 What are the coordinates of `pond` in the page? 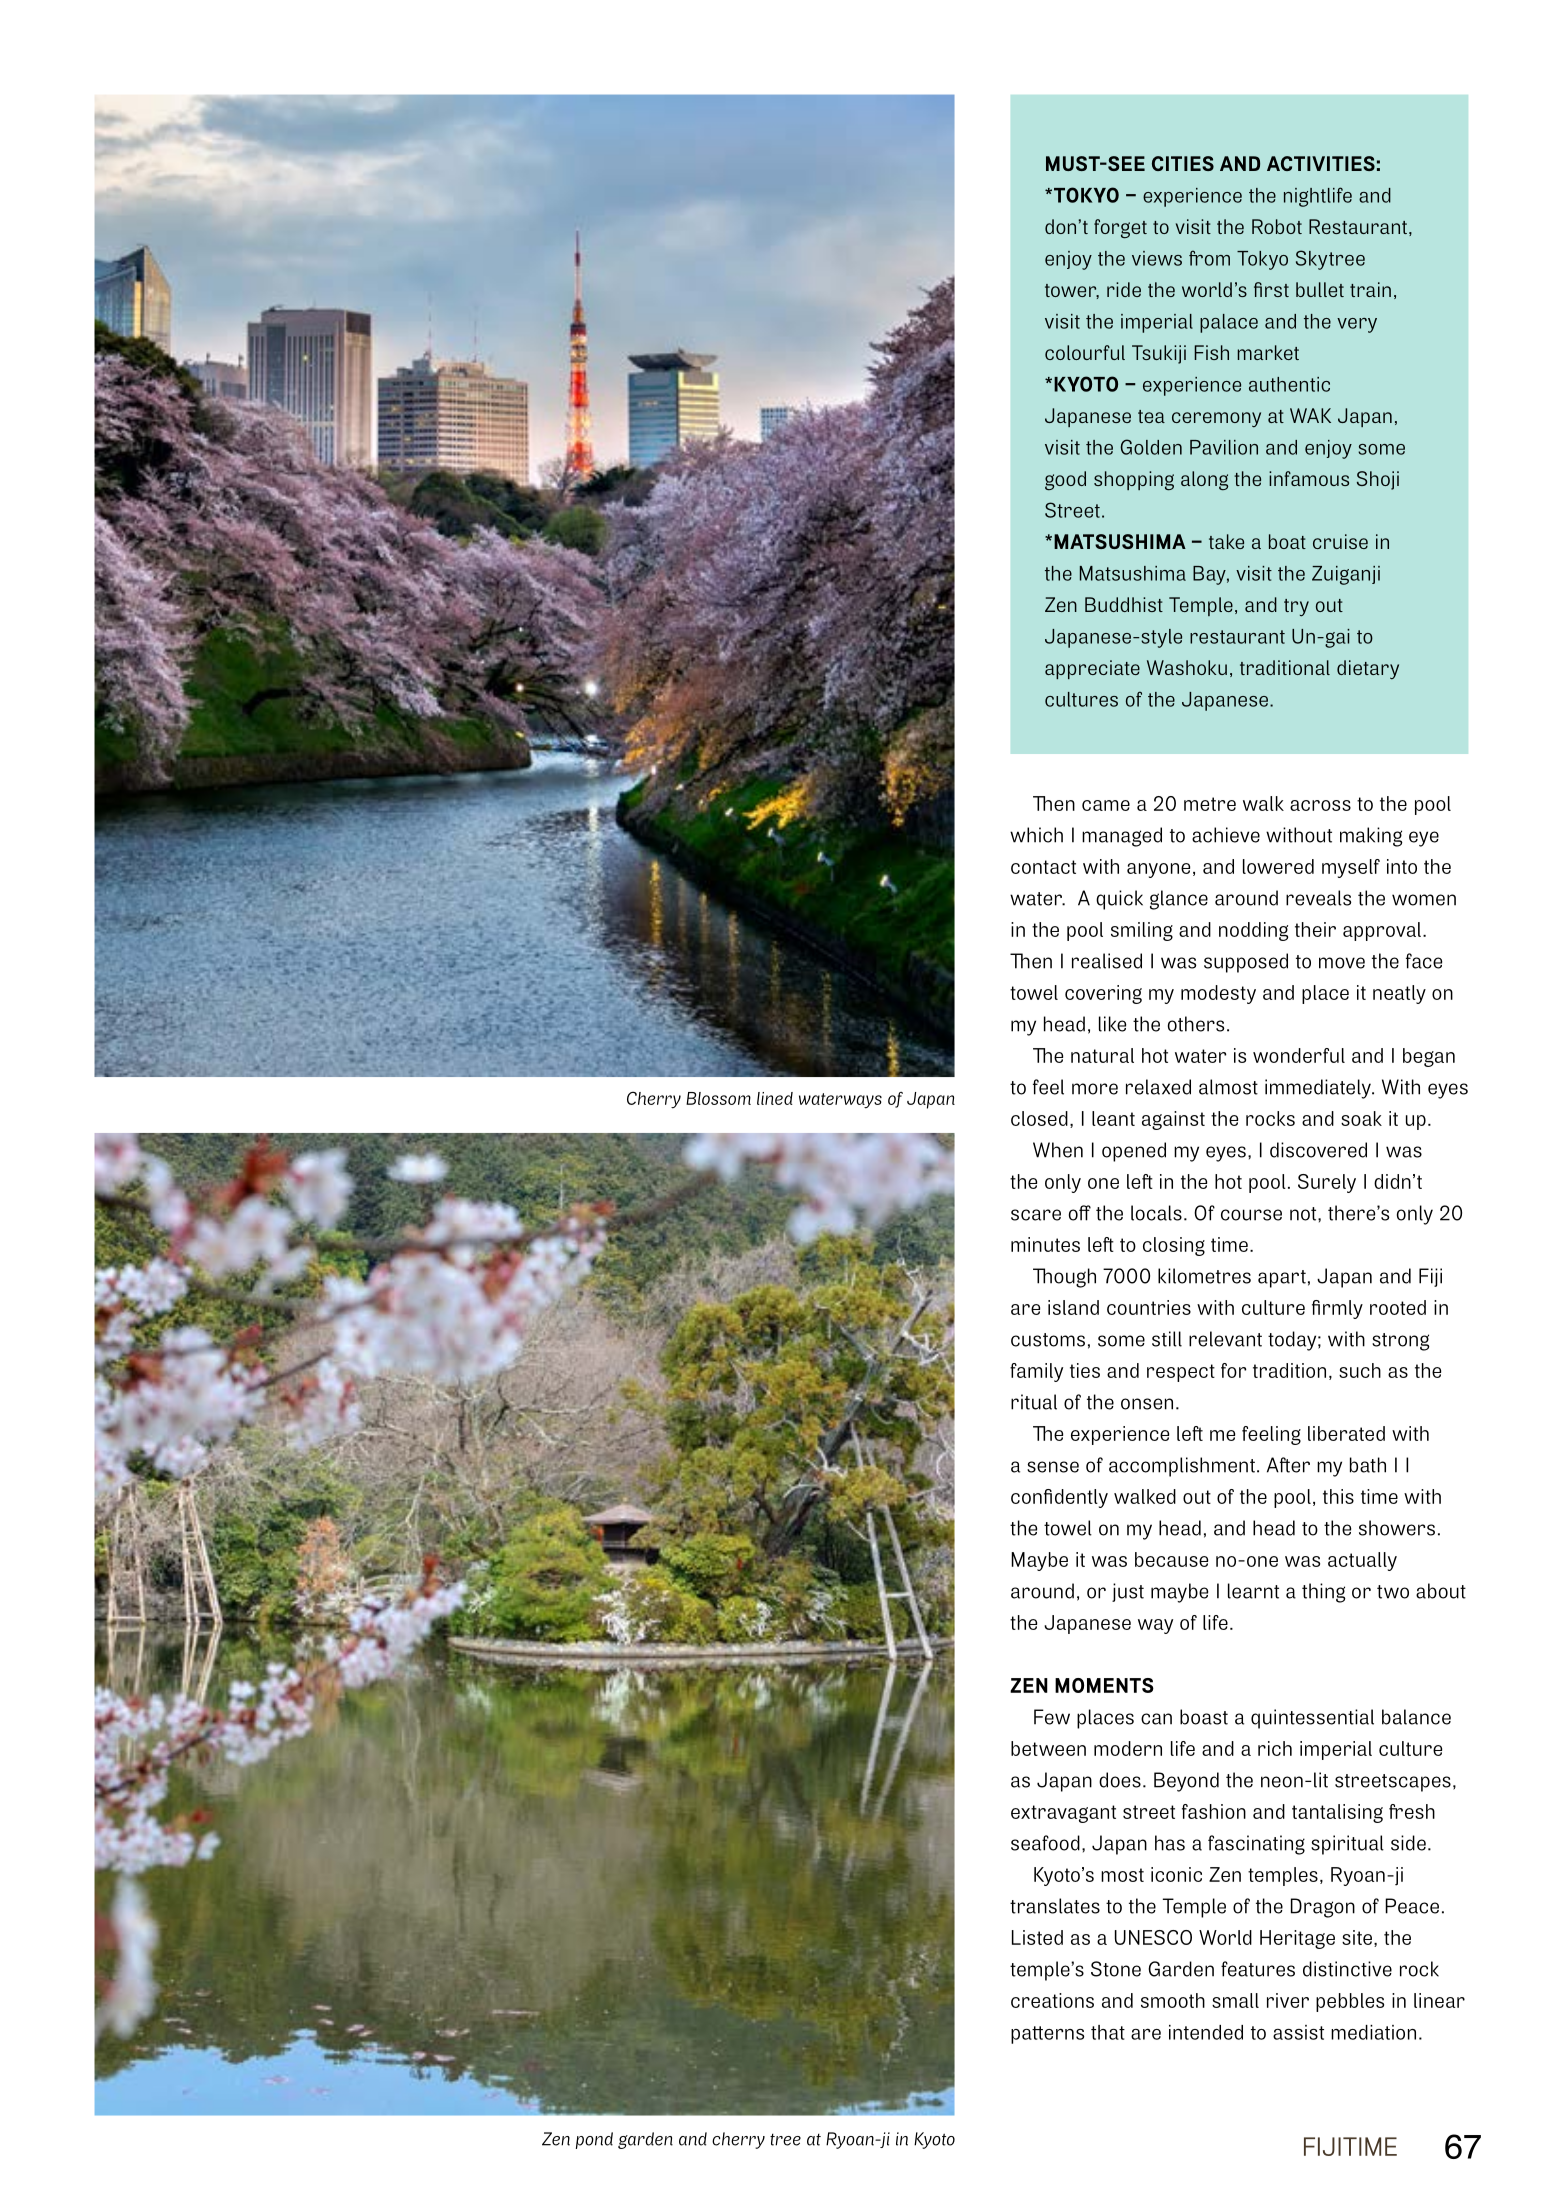 It's located at (594, 2140).
